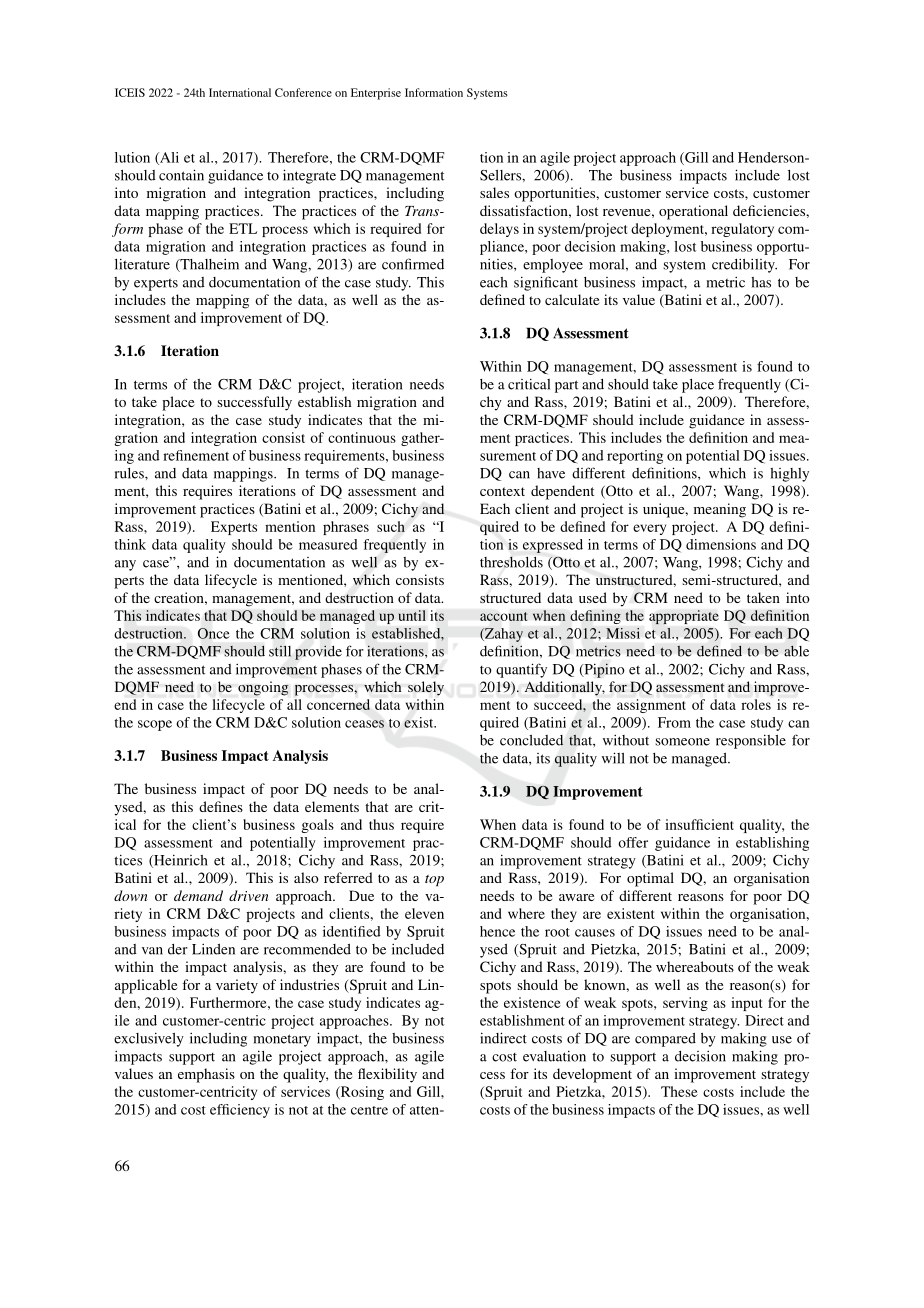 The width and height of the page is (924, 1308). Describe the element at coordinates (181, 175) in the page. I see `contain` at that location.
